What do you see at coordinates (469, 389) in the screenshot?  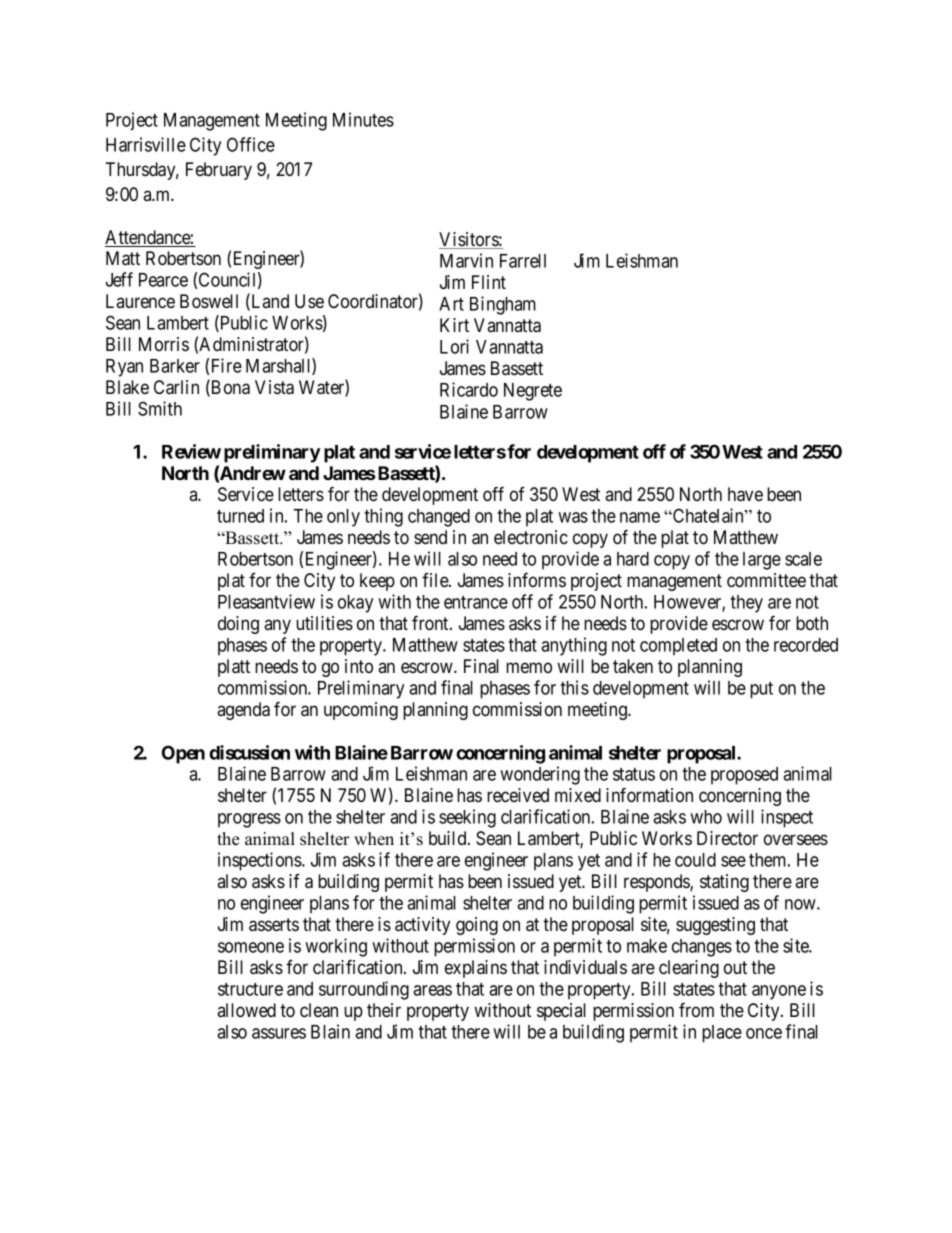 I see `Ricardo` at bounding box center [469, 389].
